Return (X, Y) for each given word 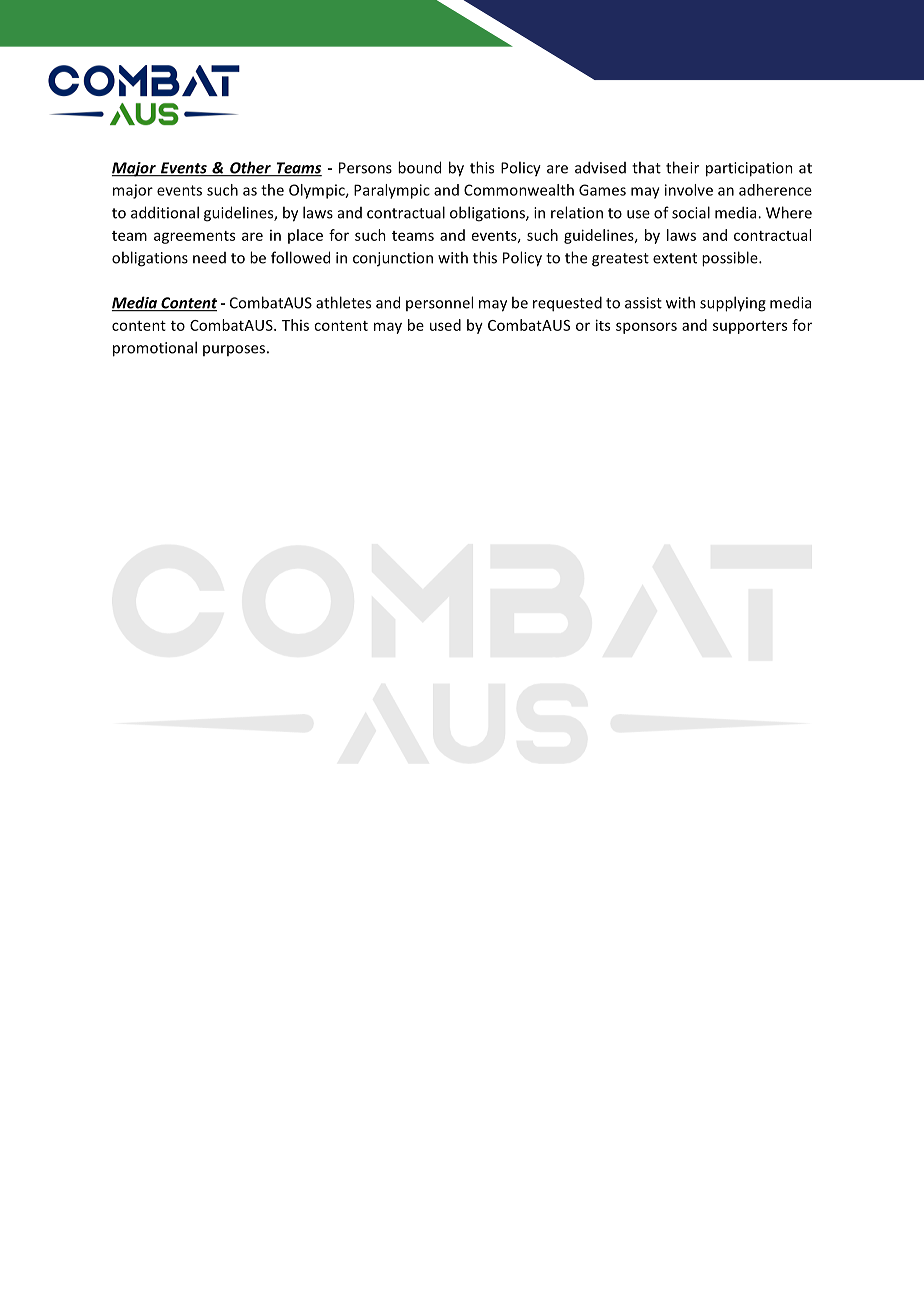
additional (165, 212)
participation (749, 169)
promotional (155, 349)
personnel (439, 303)
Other (250, 168)
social (691, 212)
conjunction (393, 259)
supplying (733, 304)
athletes (343, 302)
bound (419, 167)
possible (731, 259)
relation (577, 212)
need (209, 258)
